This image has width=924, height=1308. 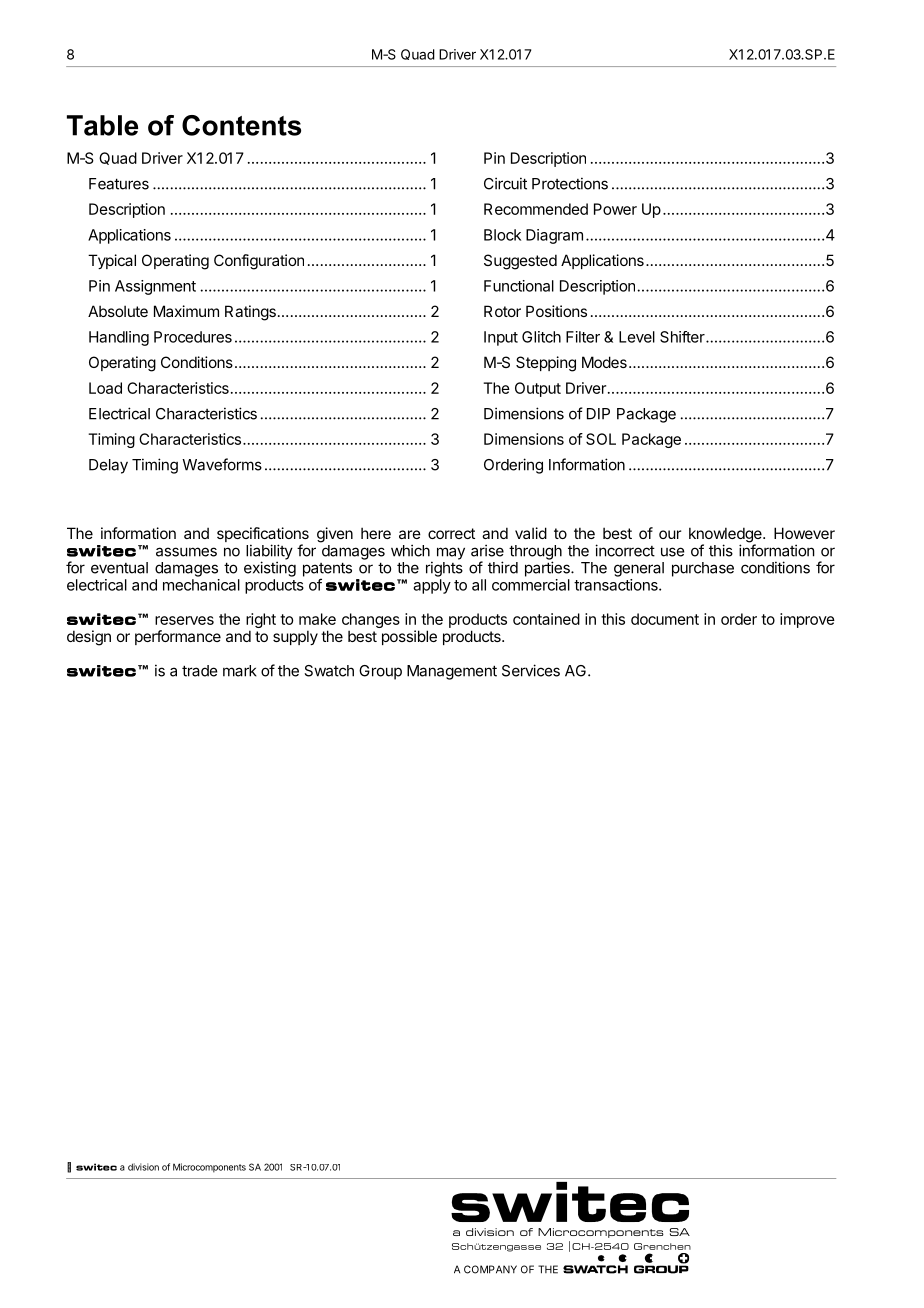 I want to click on Services, so click(x=531, y=670).
